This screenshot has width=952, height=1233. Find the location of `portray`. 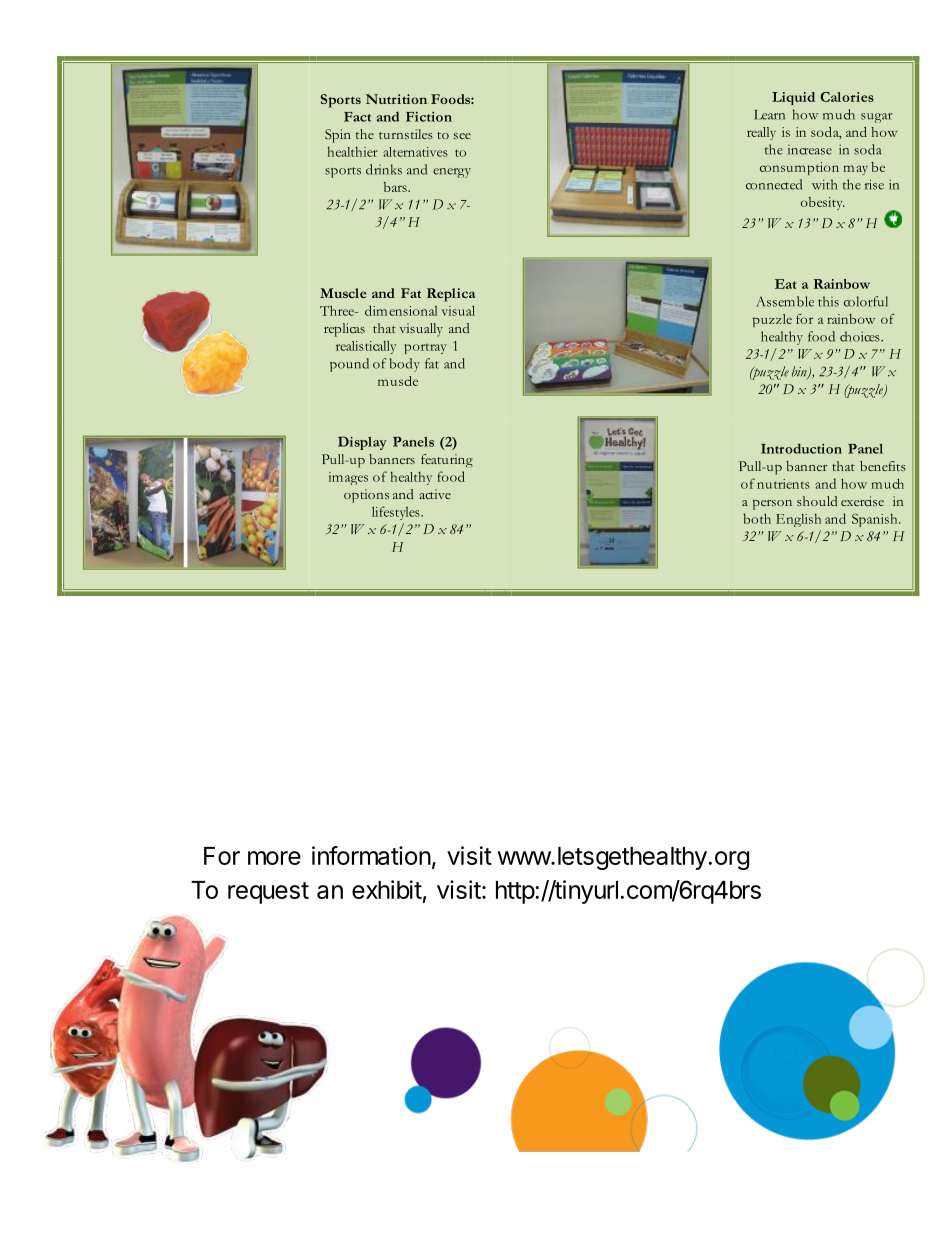

portray is located at coordinates (426, 348).
